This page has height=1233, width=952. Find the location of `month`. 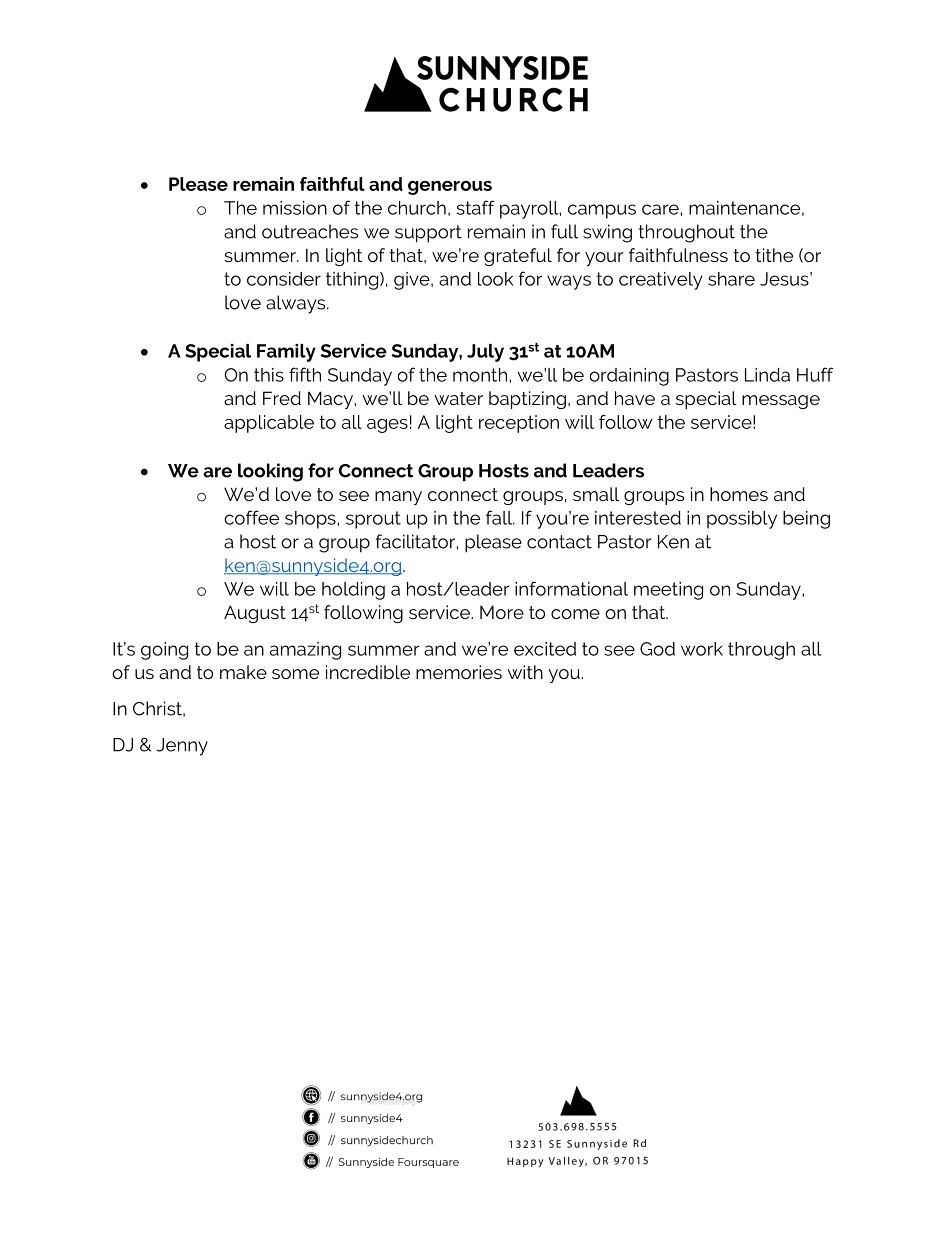

month is located at coordinates (481, 375).
